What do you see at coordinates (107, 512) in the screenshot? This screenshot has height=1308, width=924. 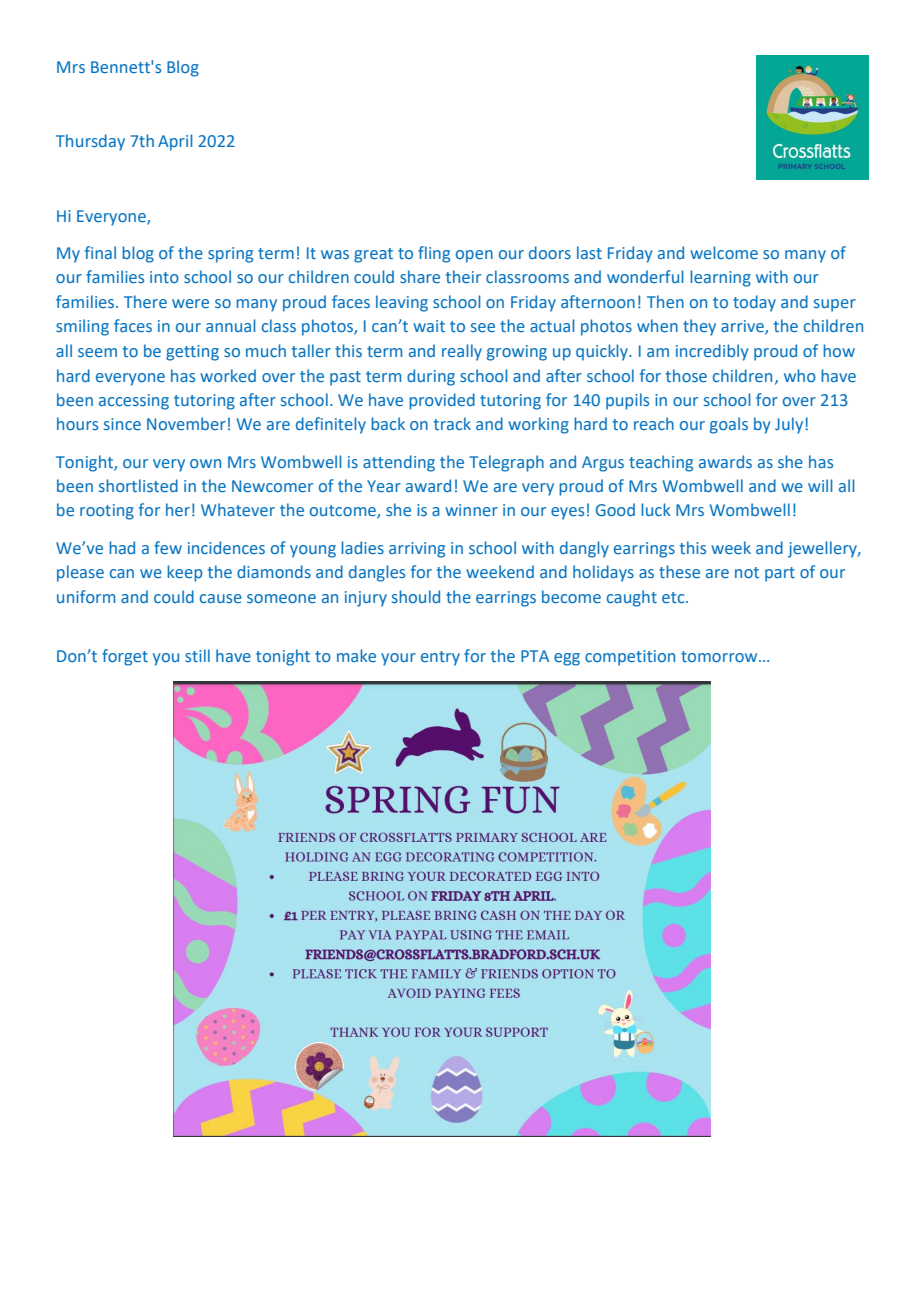 I see `rooting` at bounding box center [107, 512].
